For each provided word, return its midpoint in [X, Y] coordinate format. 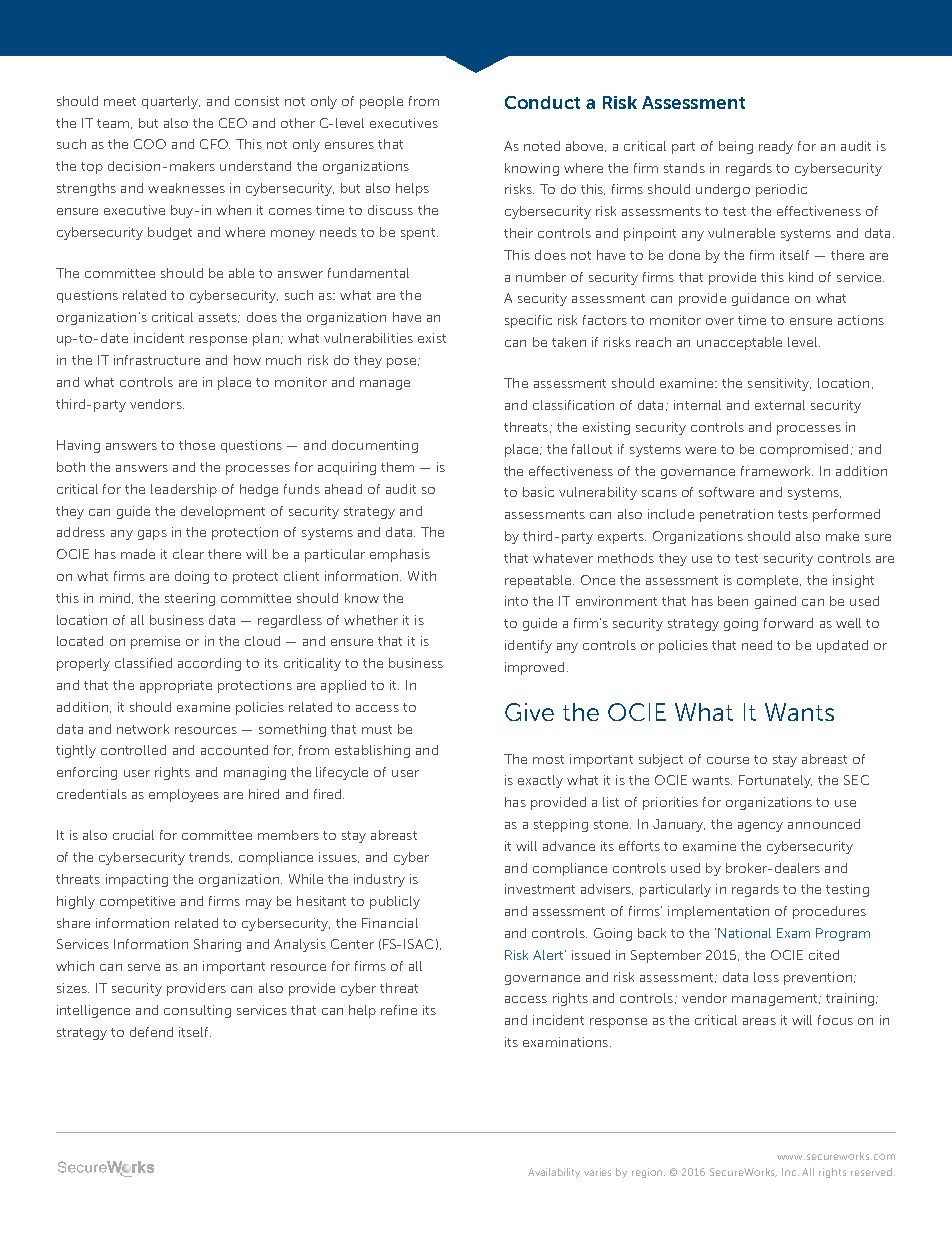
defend [151, 1032]
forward [788, 623]
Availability [554, 1173]
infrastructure [157, 360]
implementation [718, 912]
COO [150, 144]
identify [528, 646]
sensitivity [779, 384]
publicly [395, 902]
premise [155, 642]
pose [403, 363]
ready [776, 147]
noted [542, 146]
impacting [137, 880]
